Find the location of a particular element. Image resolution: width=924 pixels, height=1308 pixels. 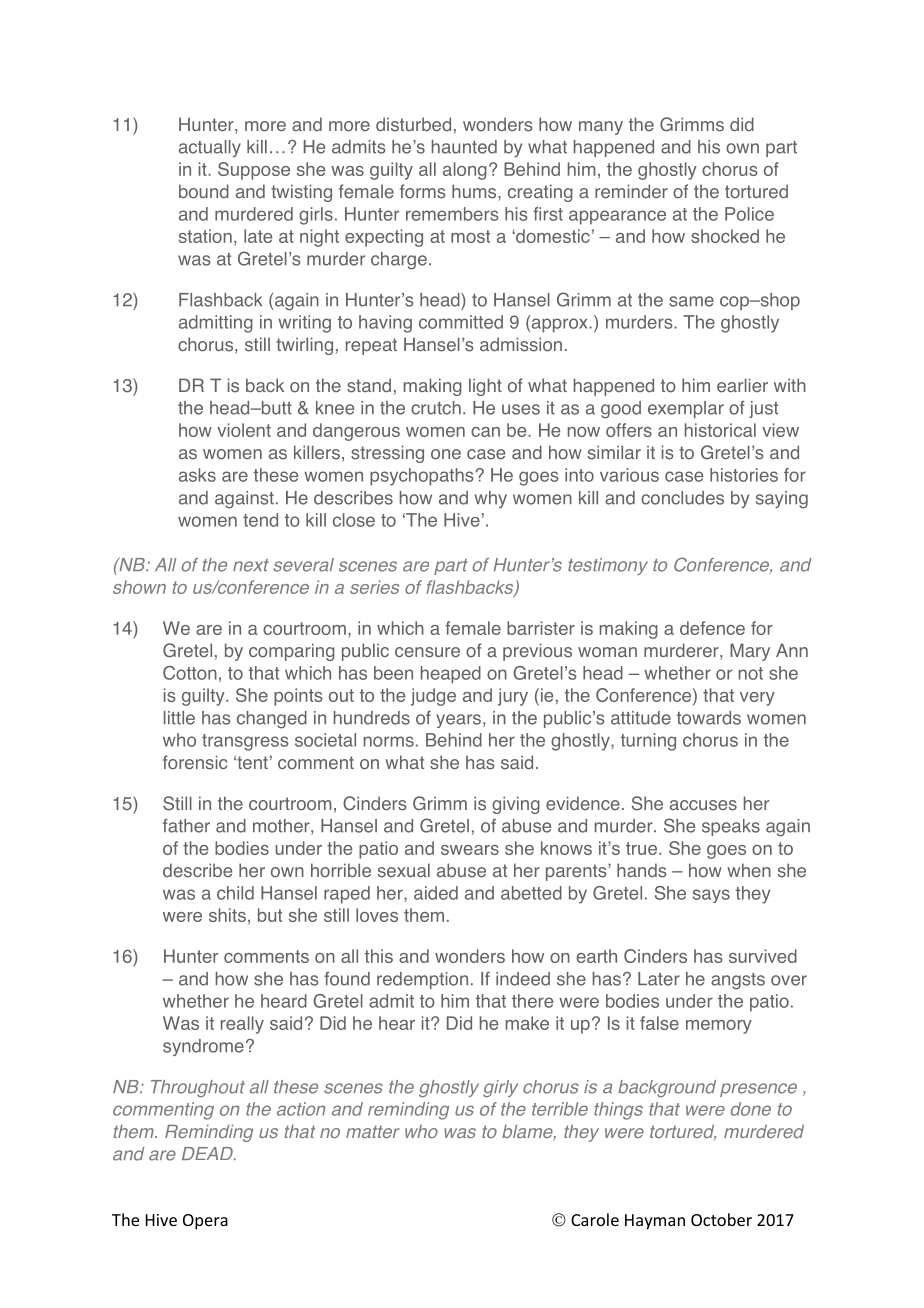

heaped is located at coordinates (451, 675).
